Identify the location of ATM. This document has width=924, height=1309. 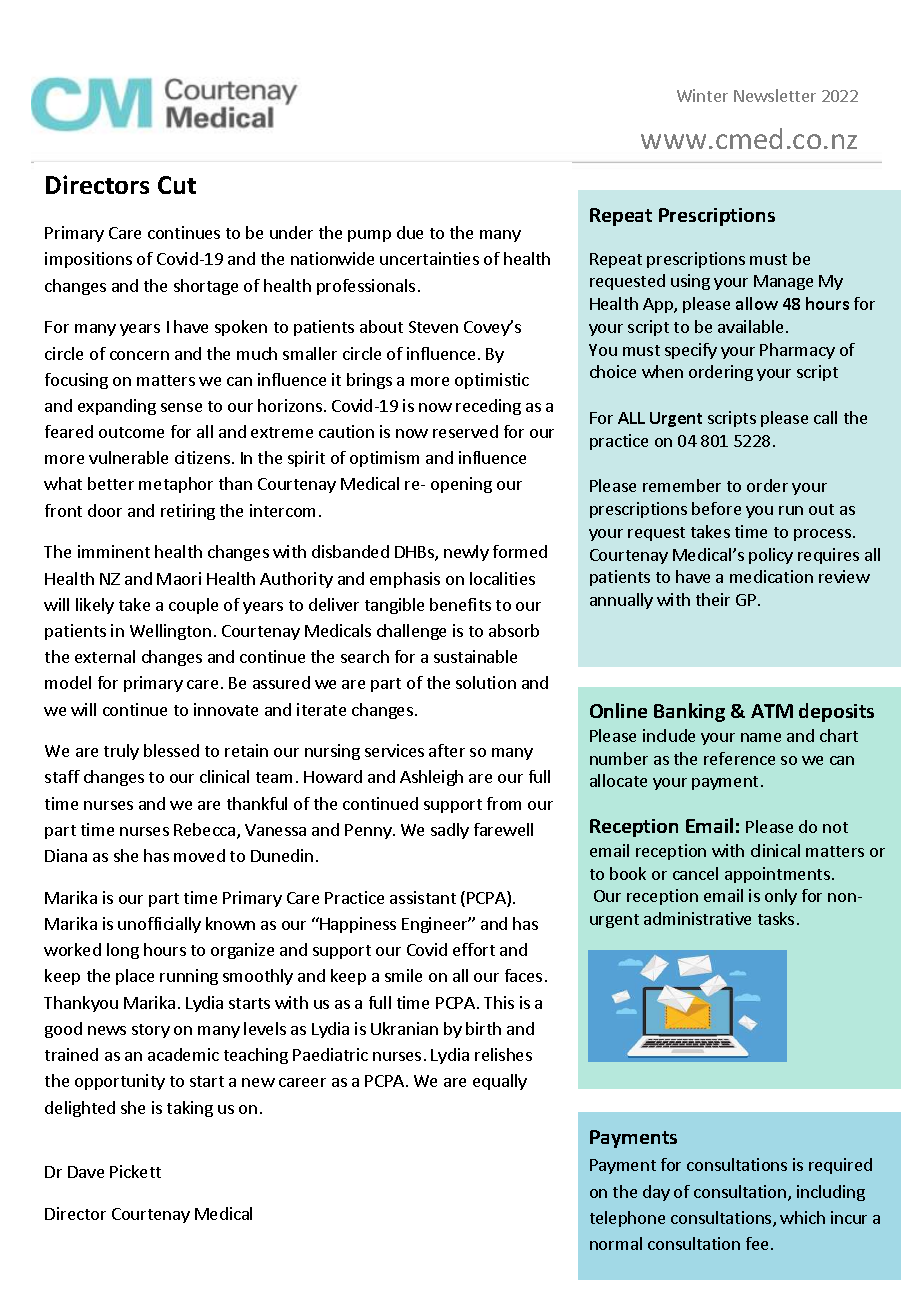
(772, 711).
